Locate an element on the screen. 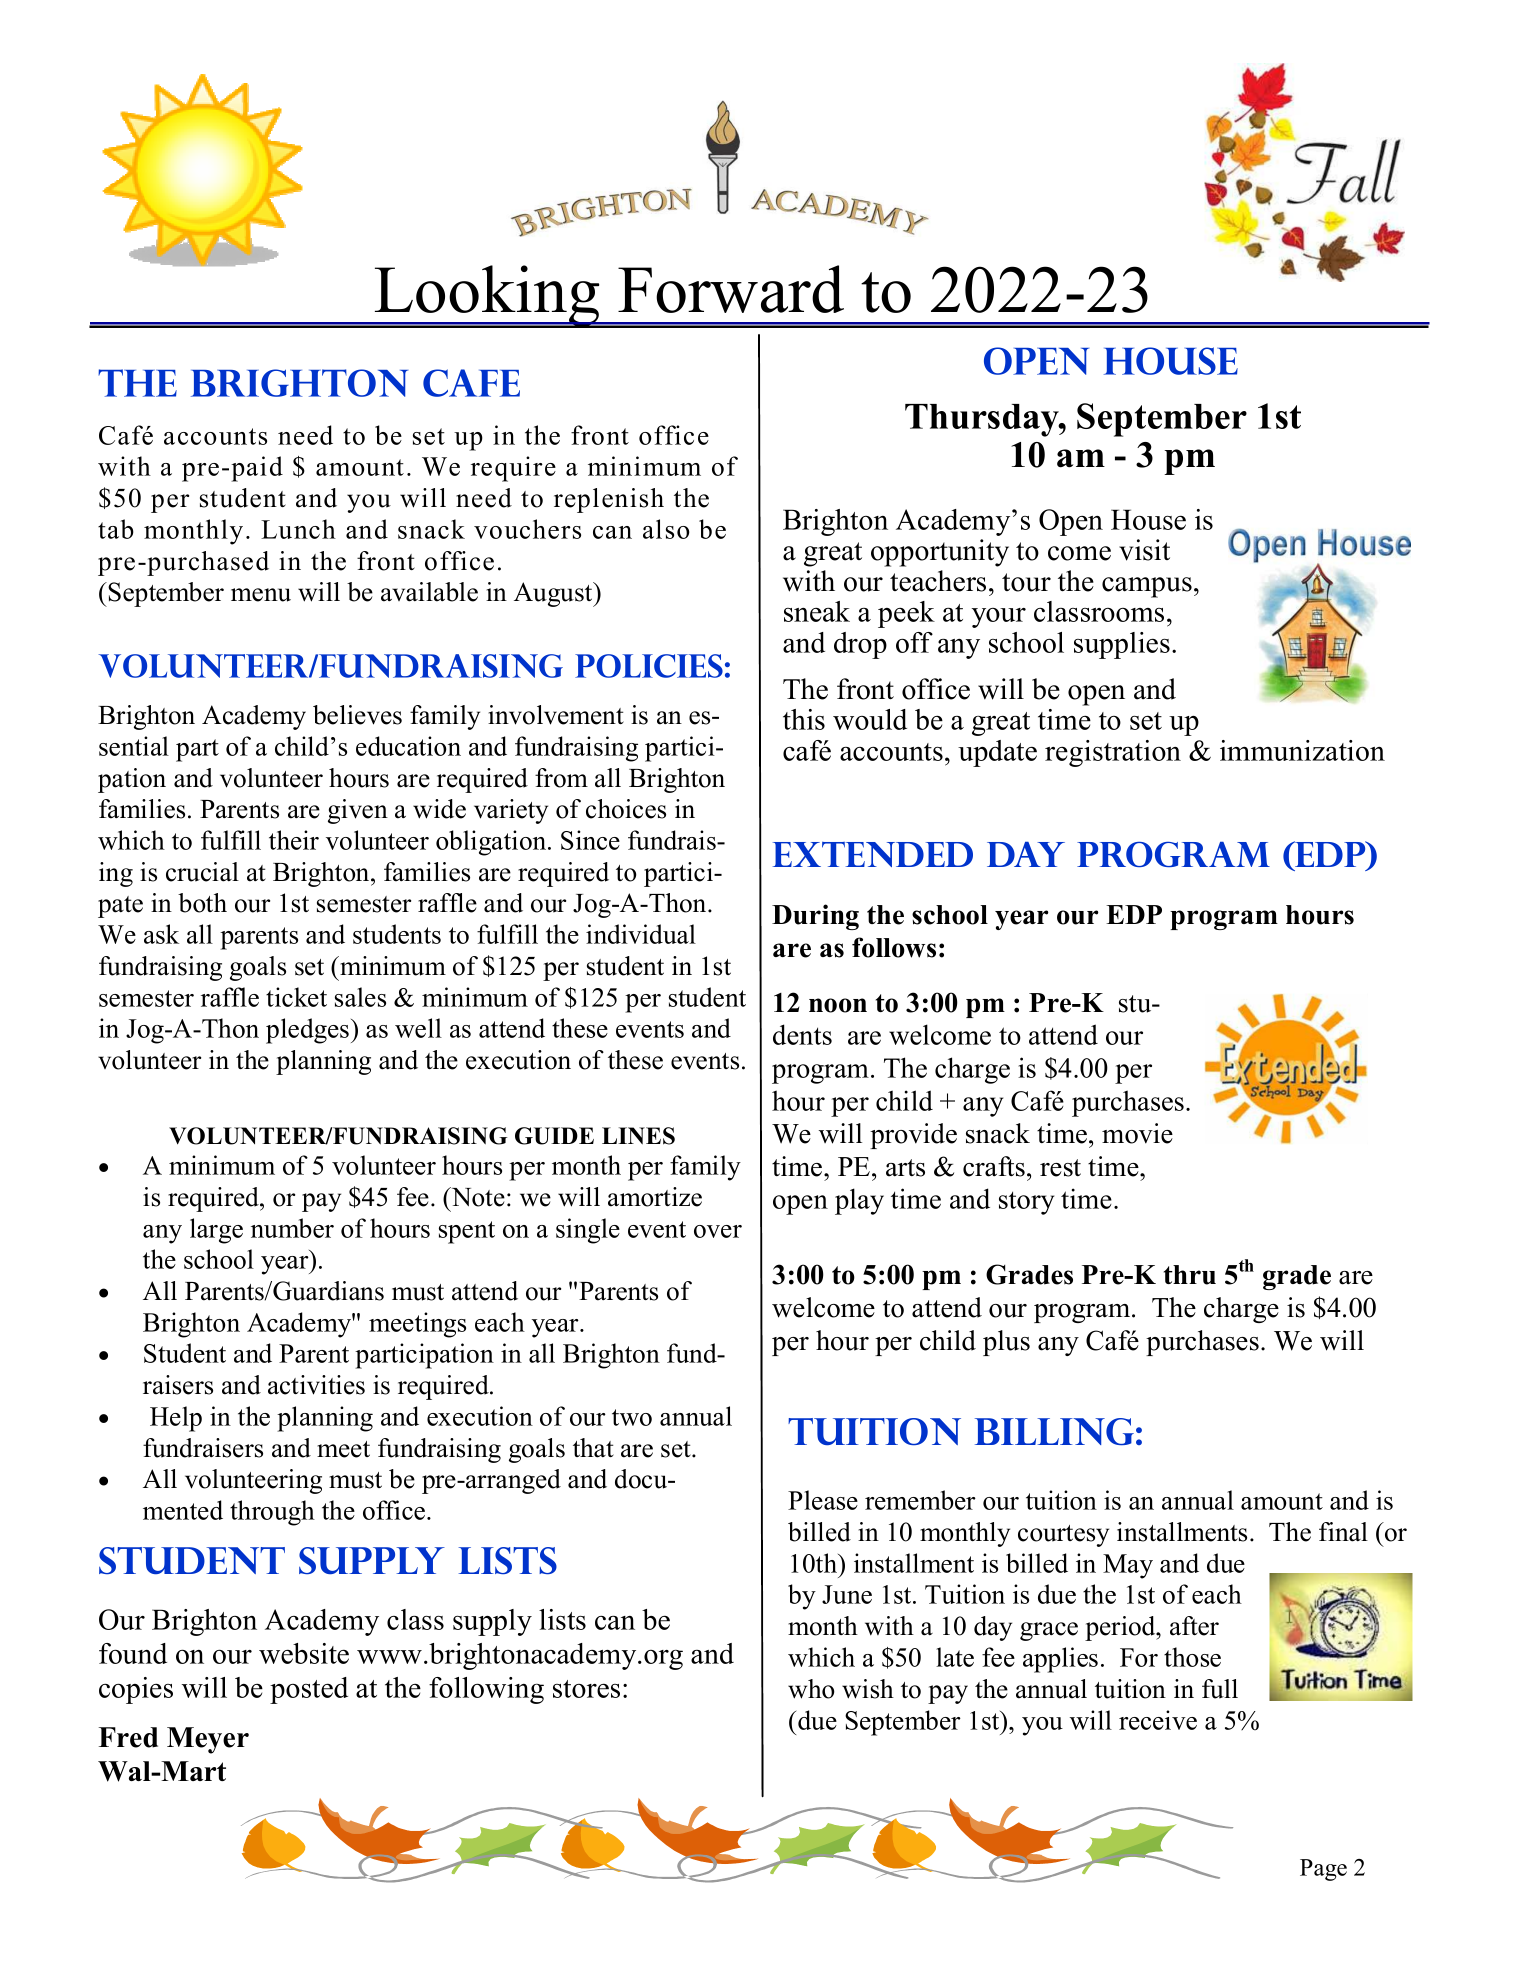 This screenshot has width=1518, height=1964. who is located at coordinates (811, 1689).
